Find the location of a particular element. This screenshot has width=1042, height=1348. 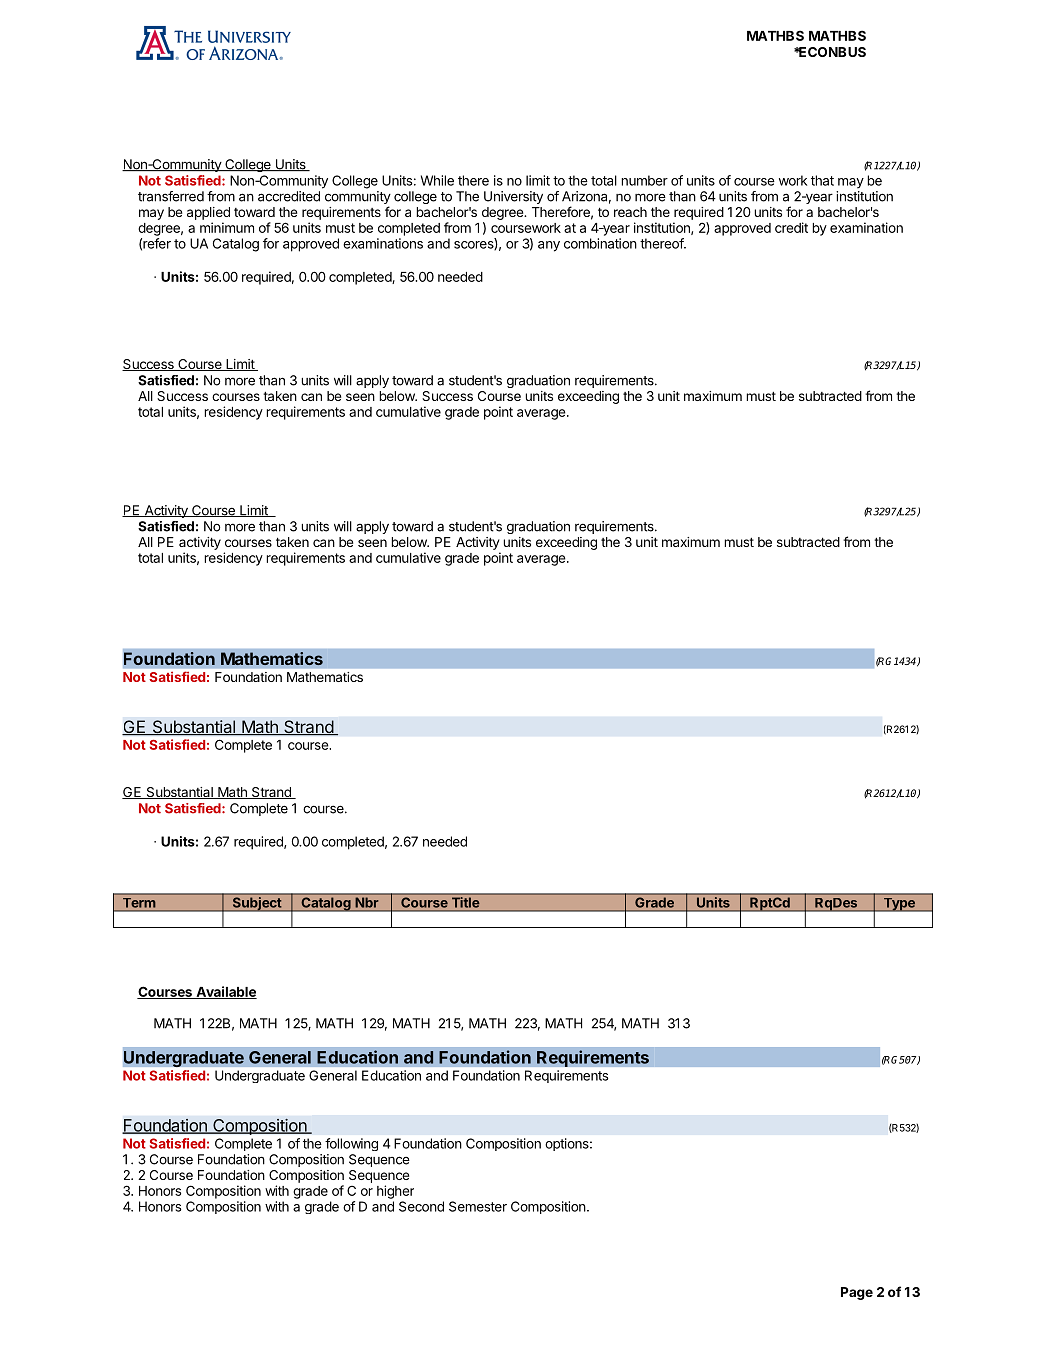

number is located at coordinates (644, 180).
